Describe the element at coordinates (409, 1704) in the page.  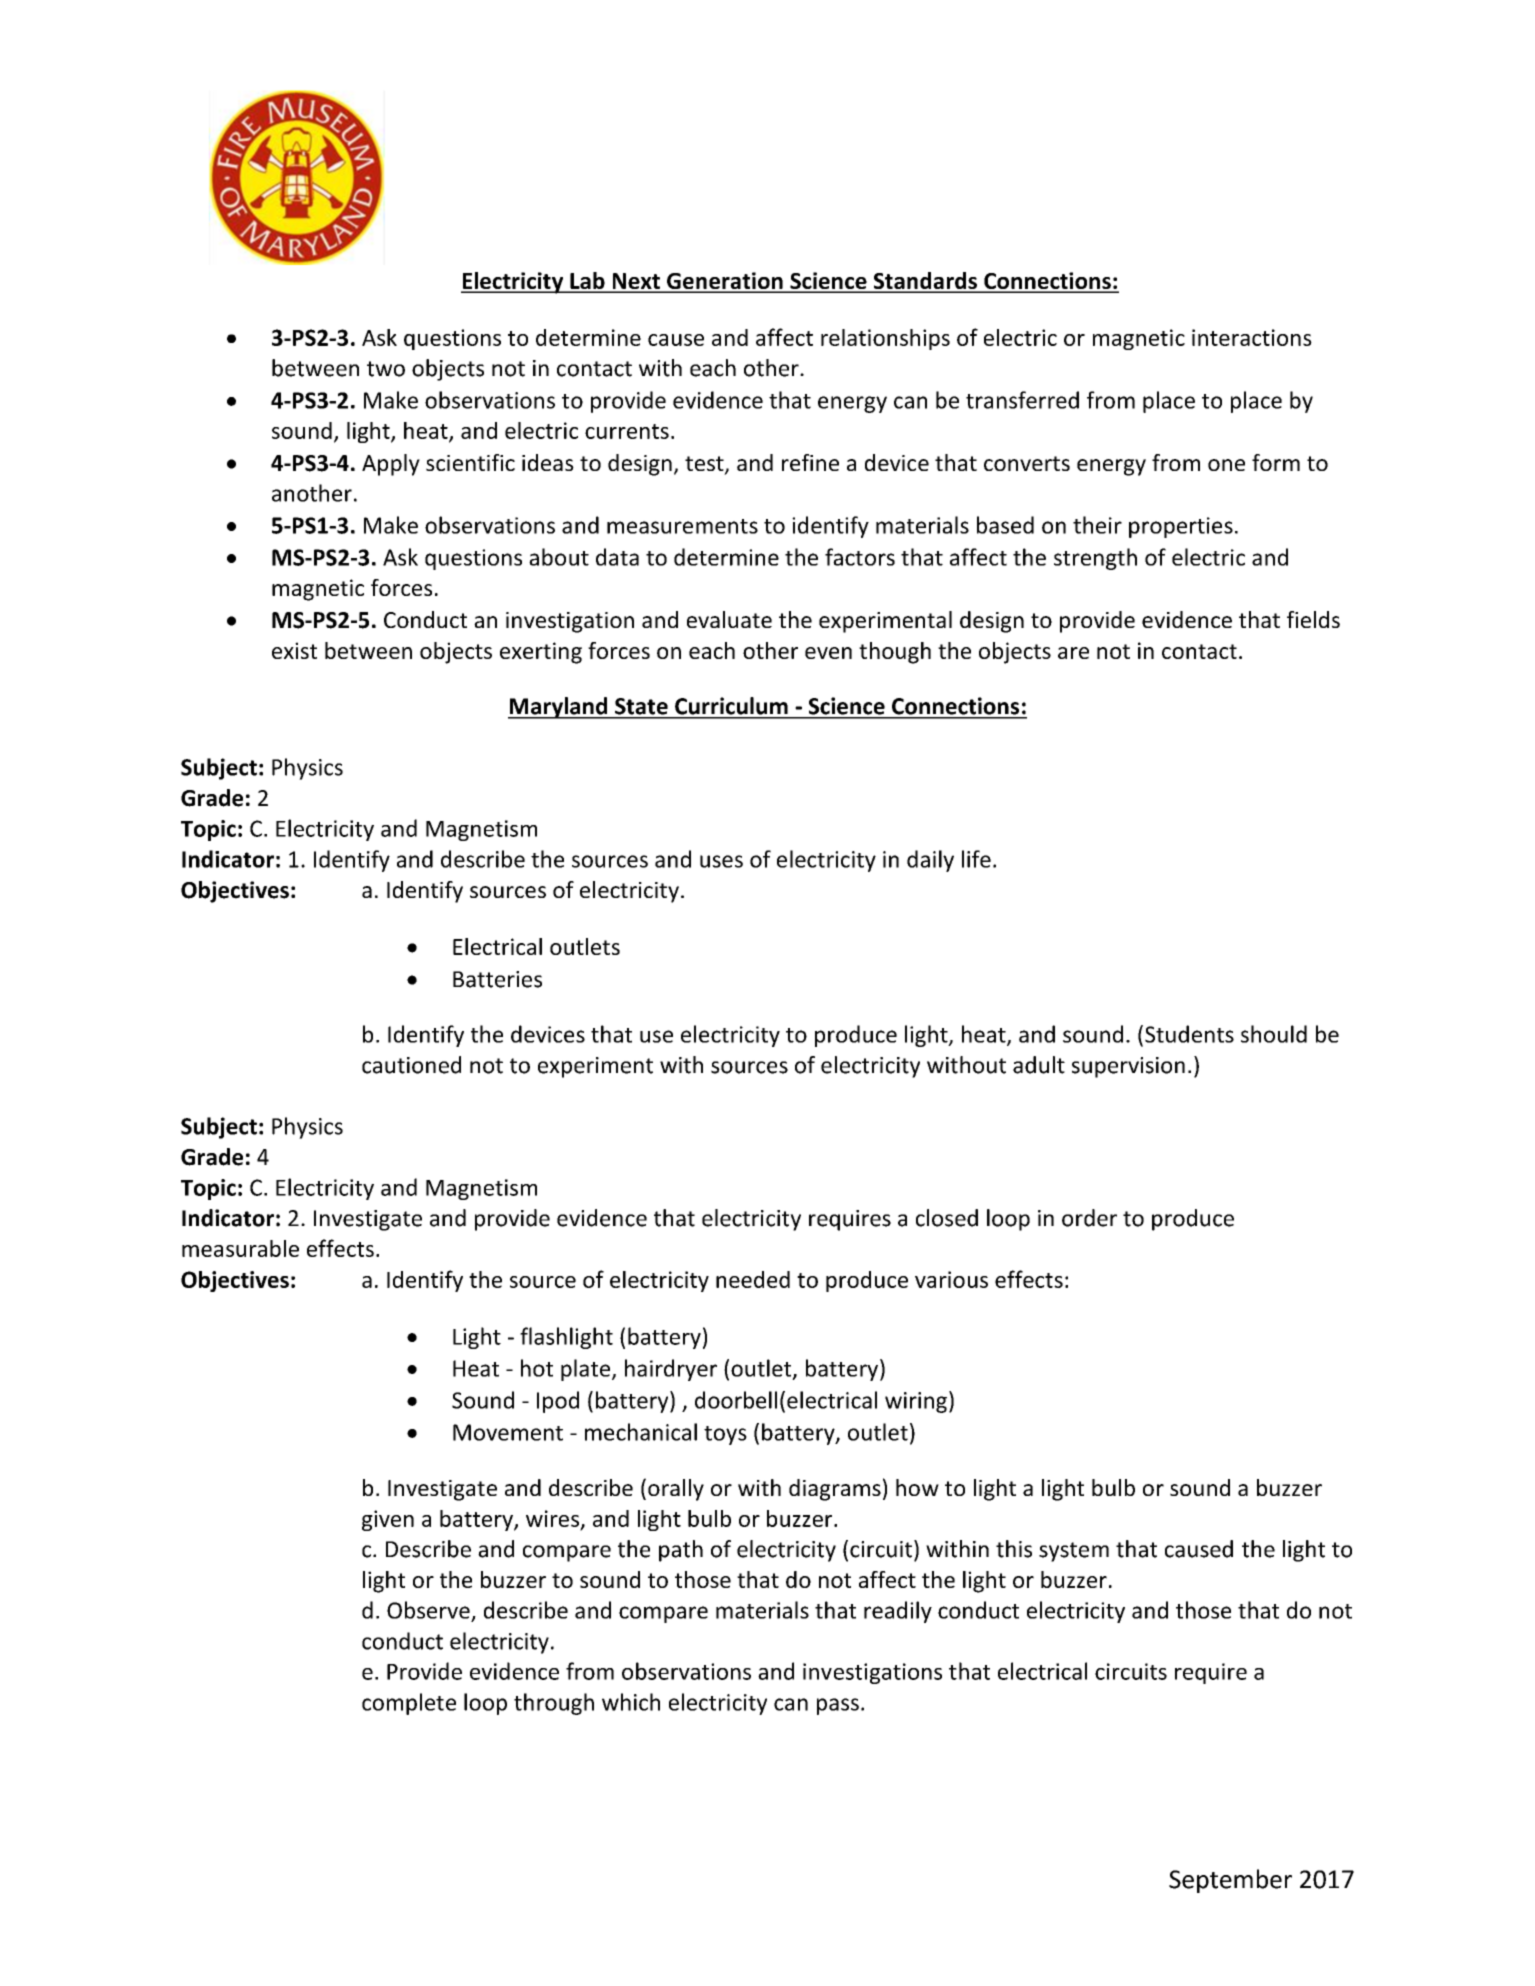
I see `complete` at that location.
